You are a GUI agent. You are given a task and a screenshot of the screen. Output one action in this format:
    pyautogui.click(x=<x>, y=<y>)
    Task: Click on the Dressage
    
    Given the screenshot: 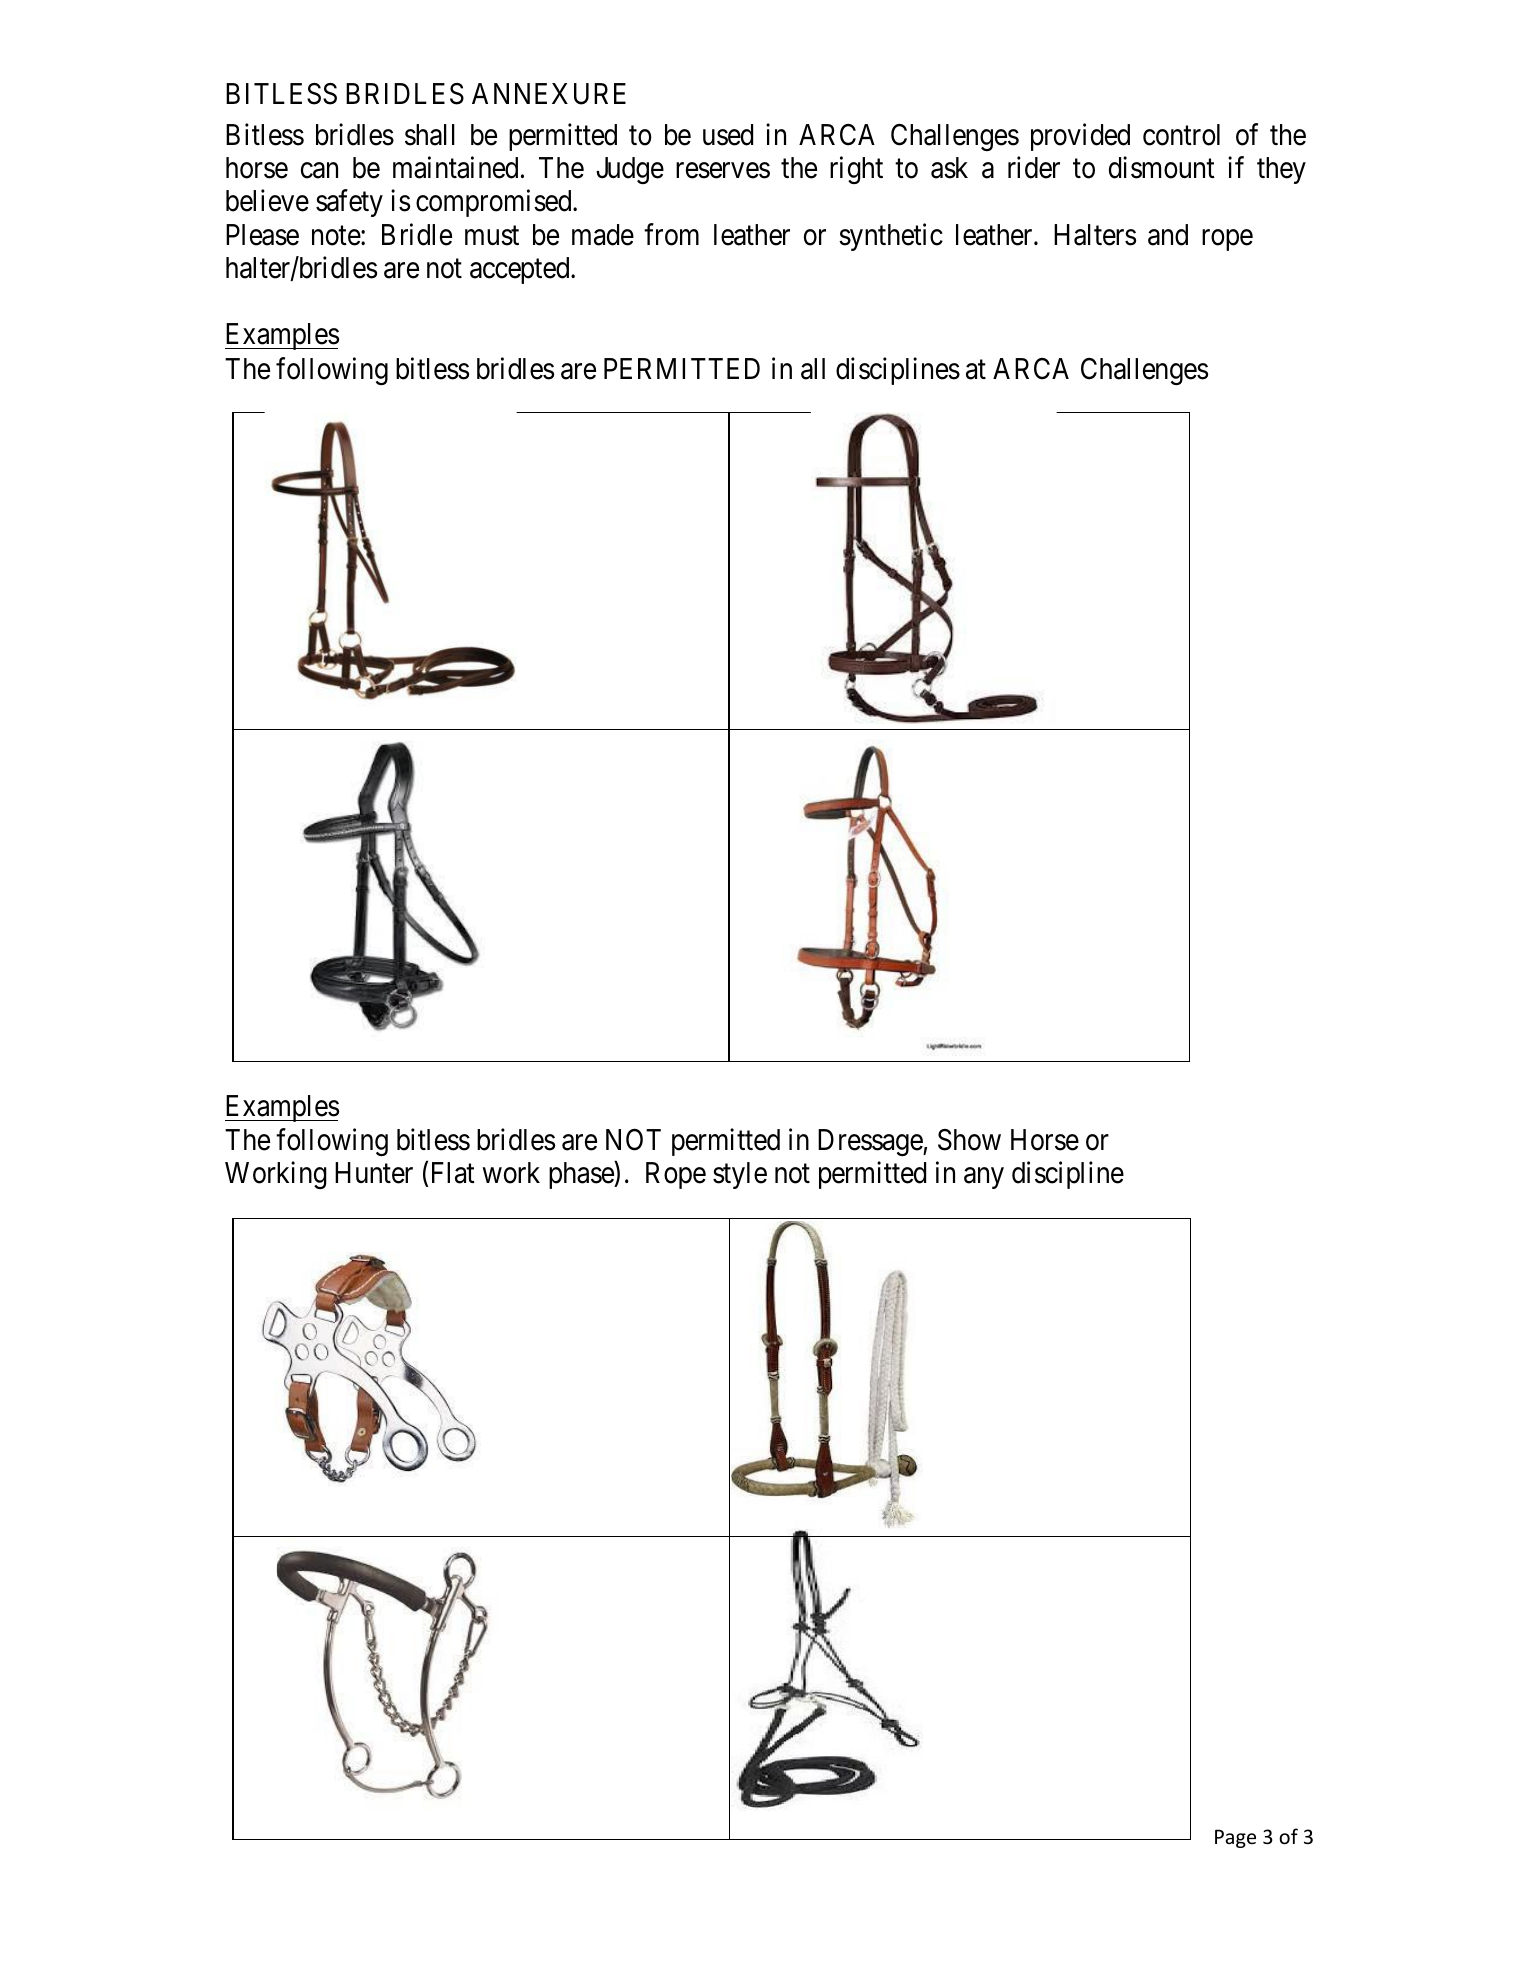 What is the action you would take?
    pyautogui.click(x=871, y=1142)
